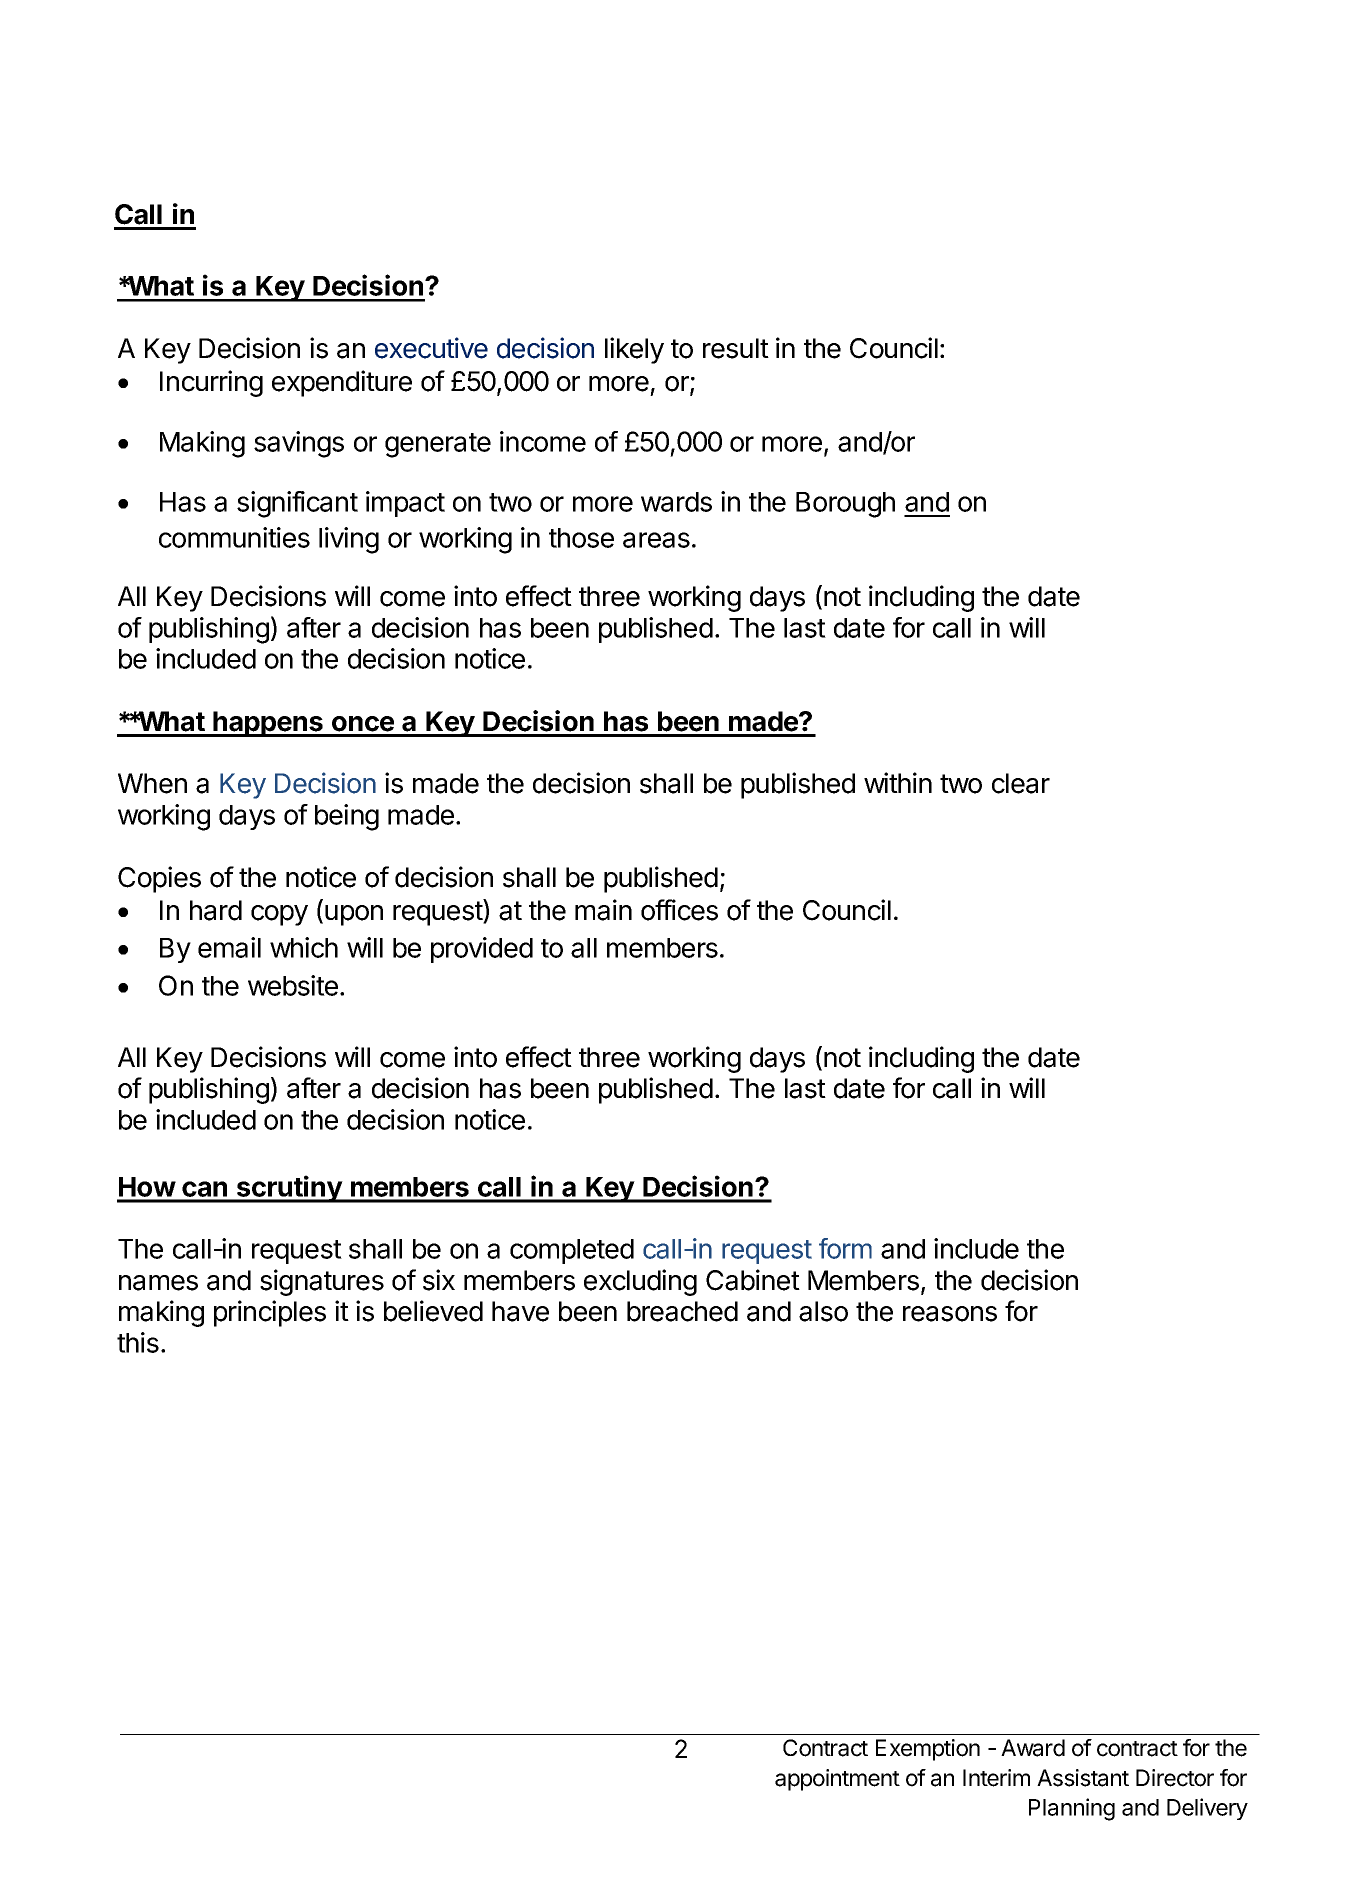 The width and height of the screenshot is (1346, 1903). What do you see at coordinates (837, 1780) in the screenshot?
I see `appointment` at bounding box center [837, 1780].
